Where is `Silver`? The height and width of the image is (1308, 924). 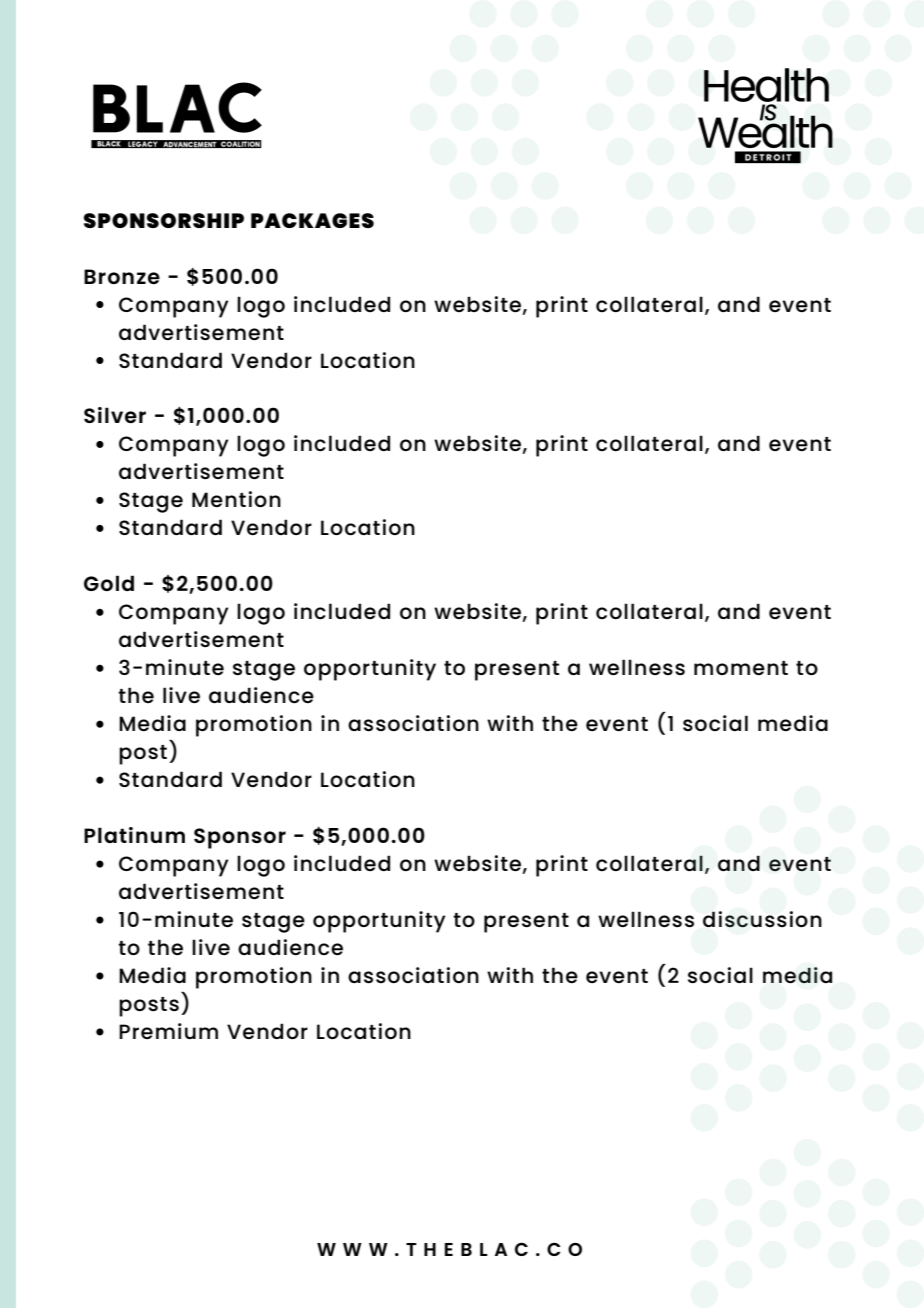 Silver is located at coordinates (115, 415).
